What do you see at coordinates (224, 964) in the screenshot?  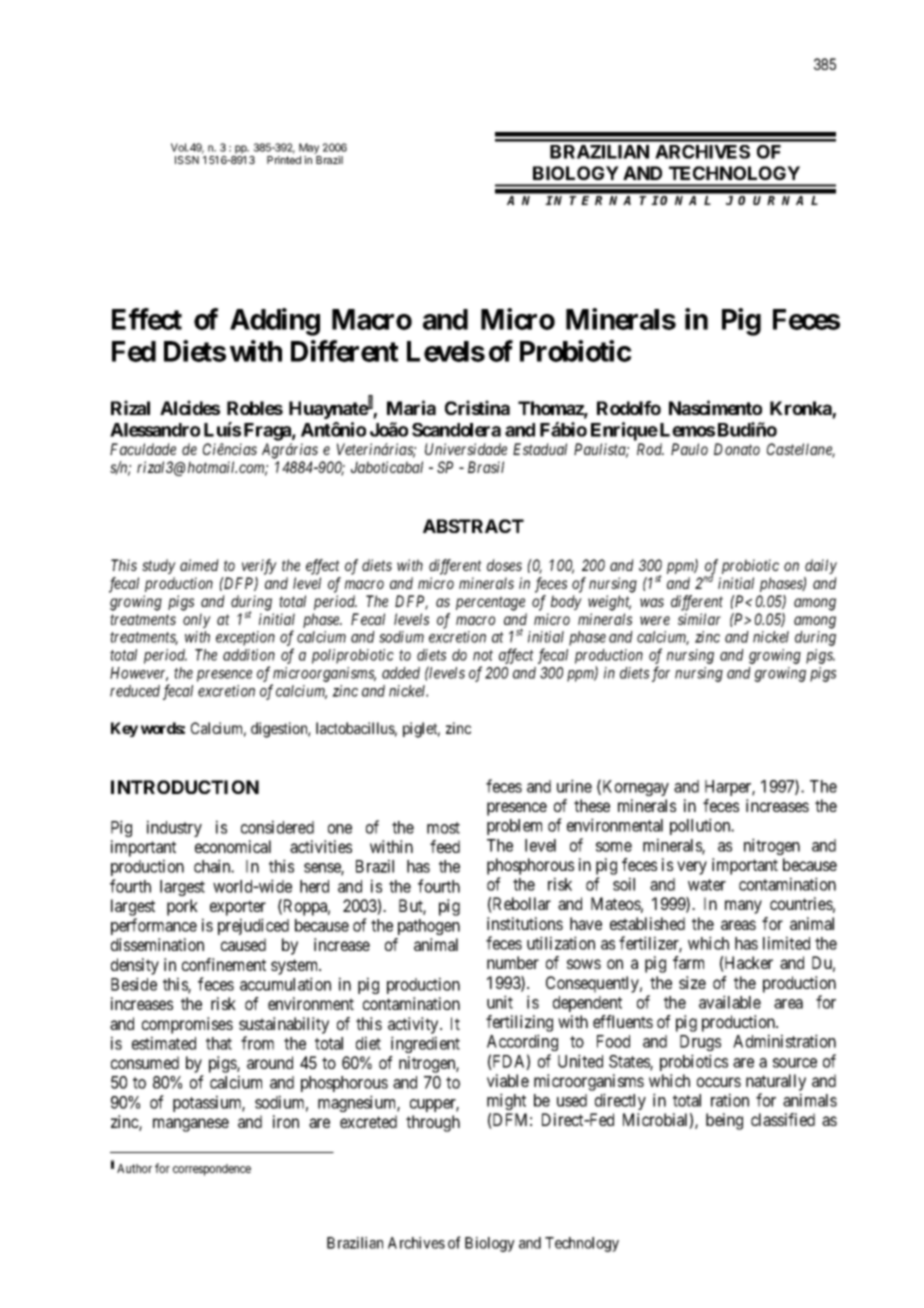 I see `confinement` at bounding box center [224, 964].
